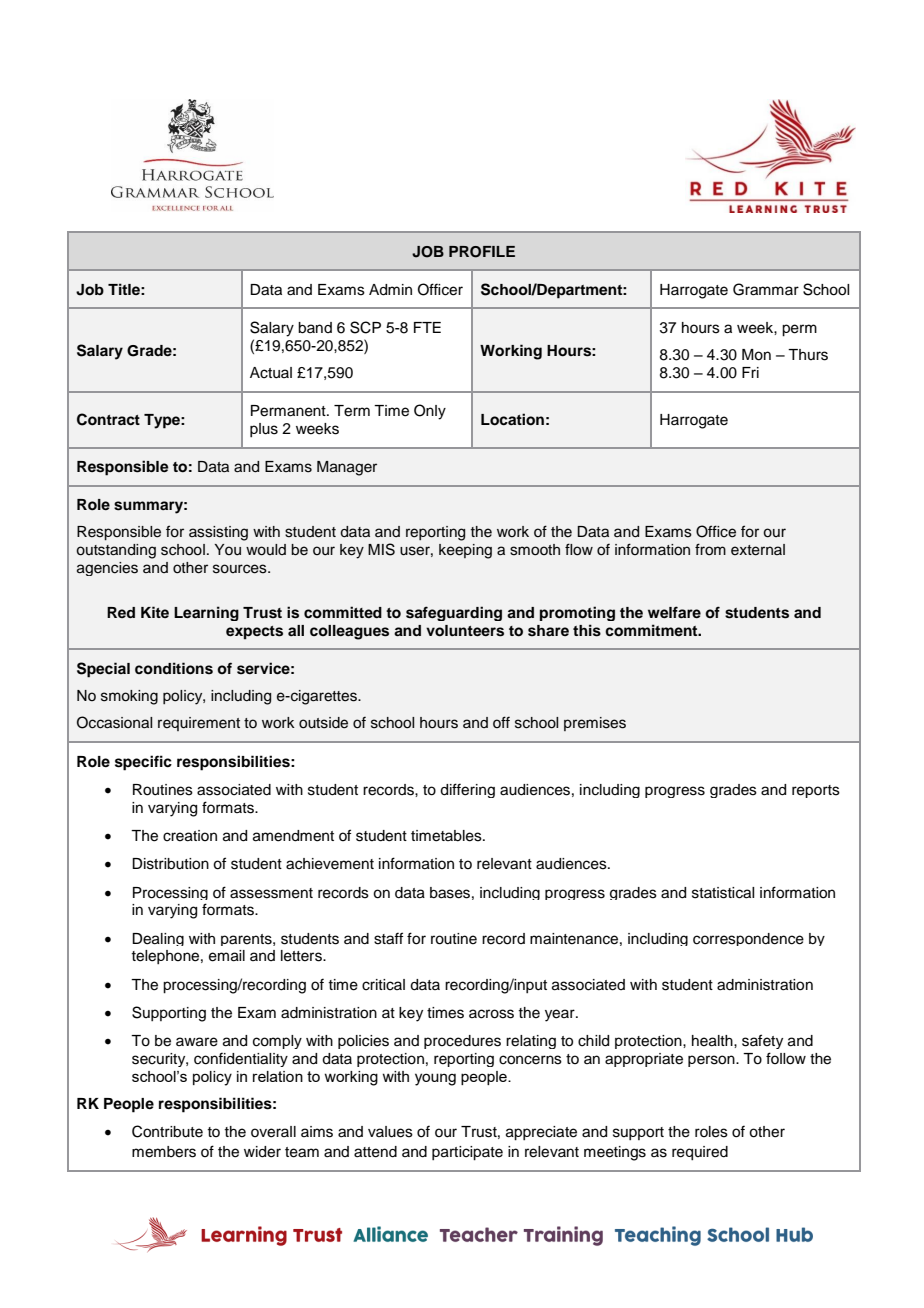 The image size is (924, 1308). What do you see at coordinates (710, 549) in the screenshot?
I see `from` at bounding box center [710, 549].
